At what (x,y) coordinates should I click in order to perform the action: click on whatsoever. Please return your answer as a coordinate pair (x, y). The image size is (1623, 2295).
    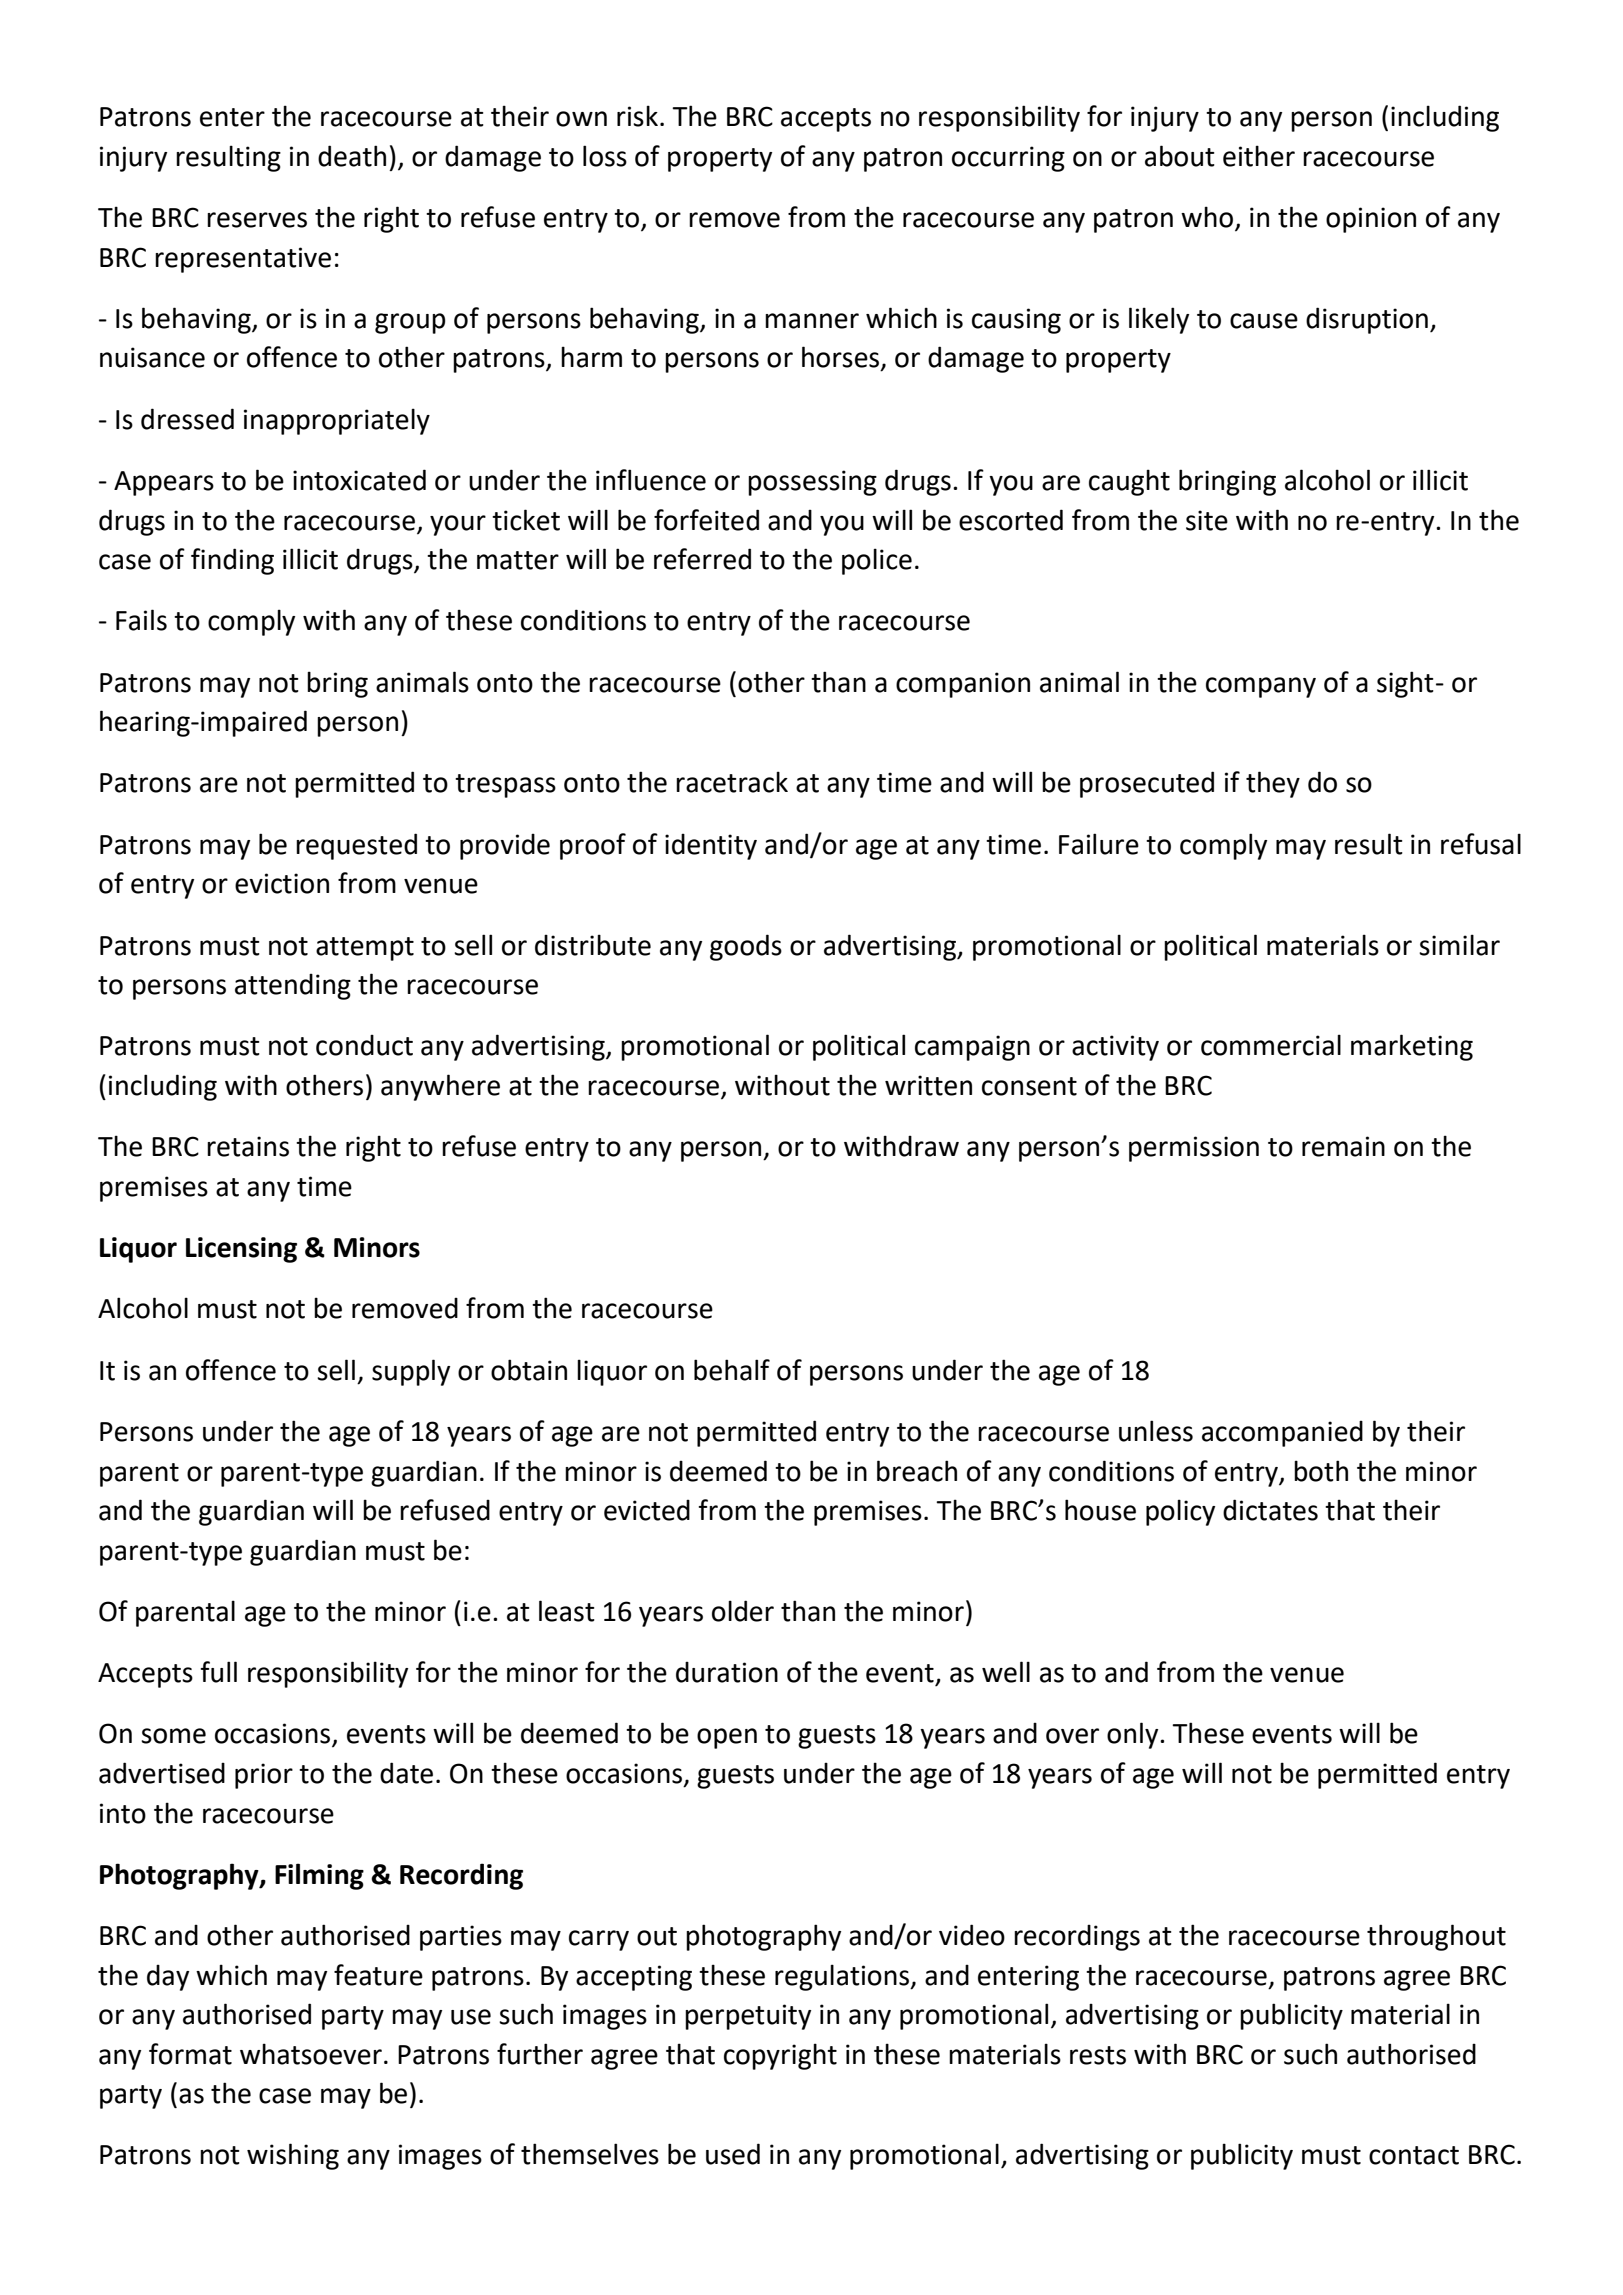
    Looking at the image, I should click on (311, 2054).
